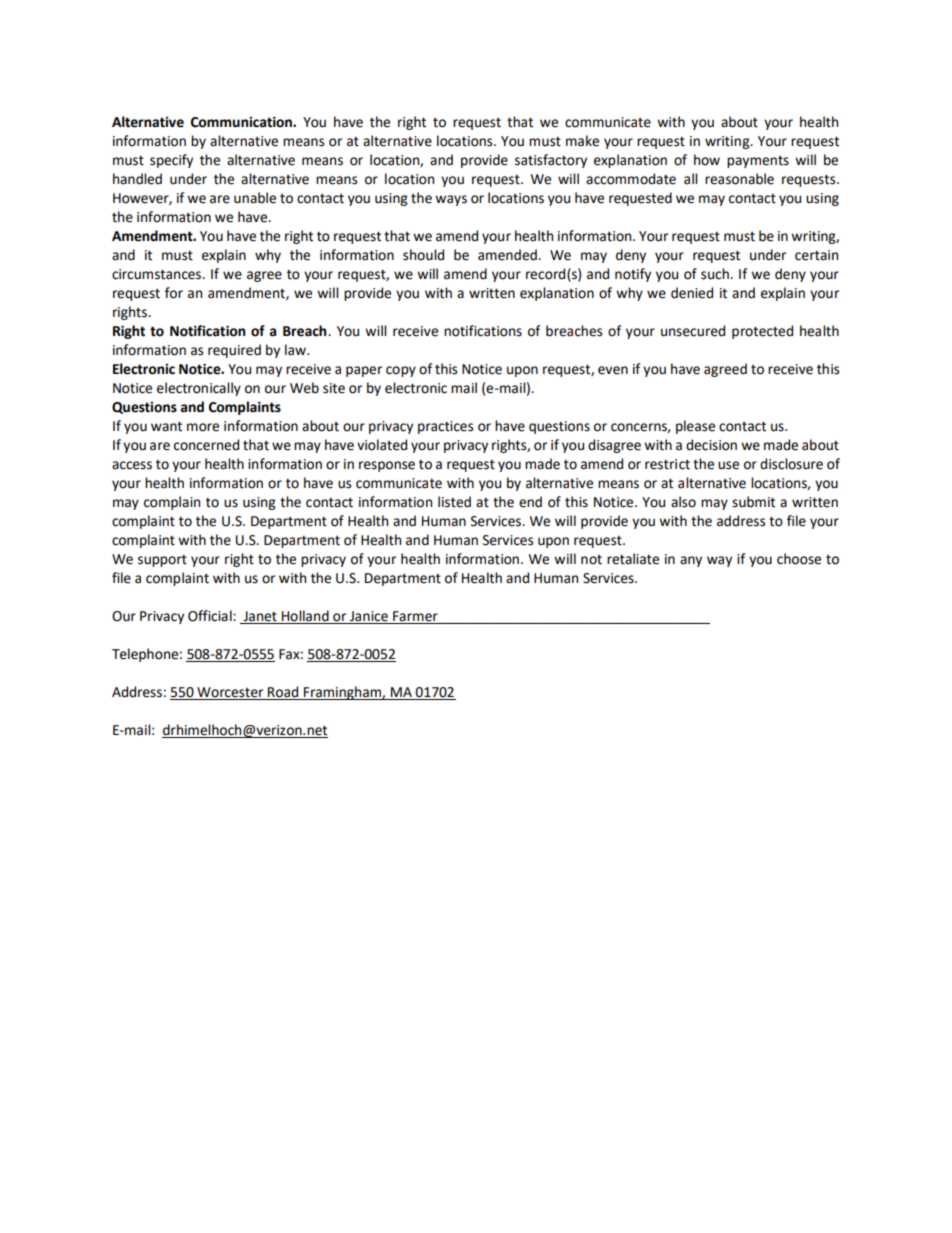 This screenshot has height=1233, width=952. I want to click on Worcester, so click(230, 693).
